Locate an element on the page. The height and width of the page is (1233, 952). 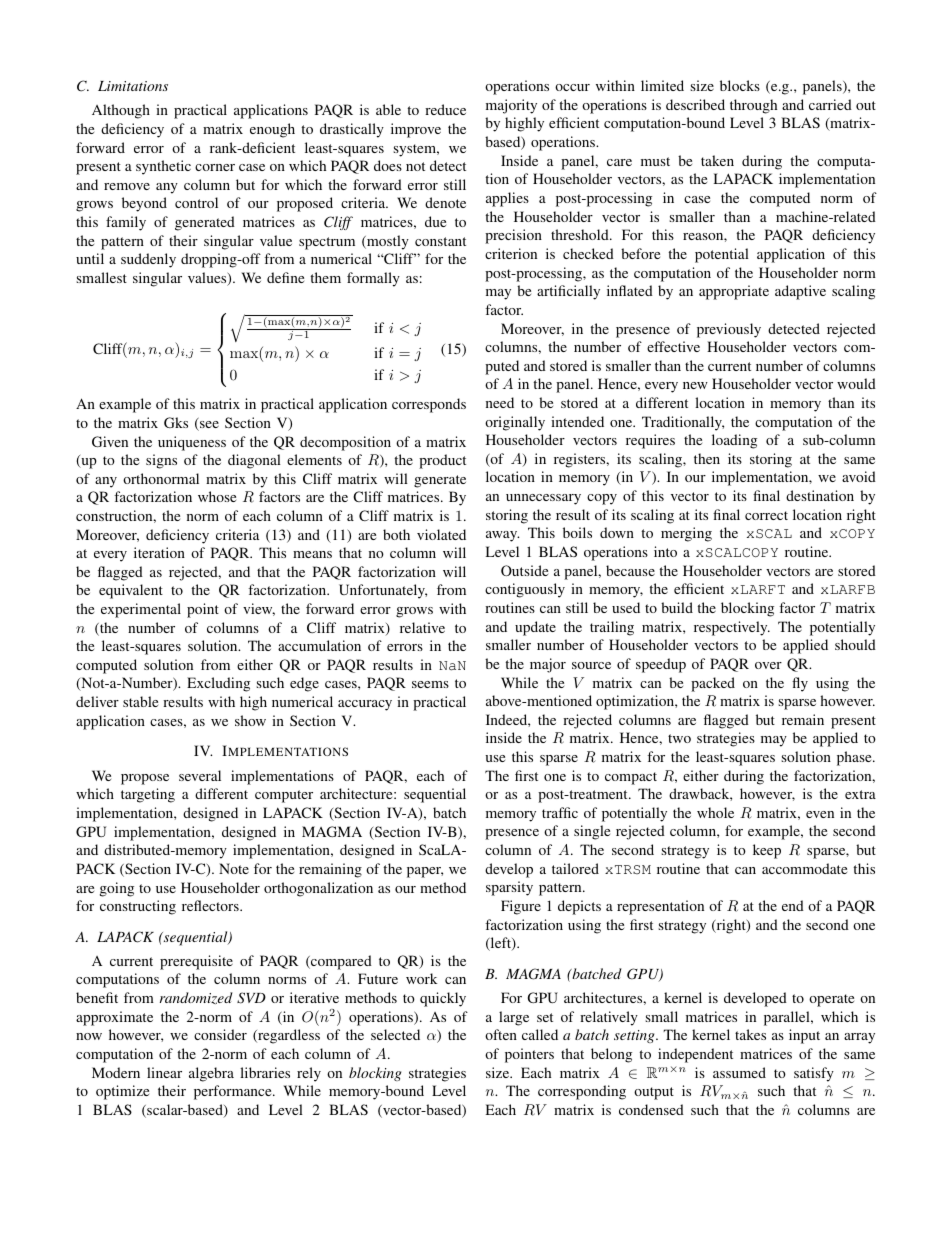
linear is located at coordinates (164, 1072).
